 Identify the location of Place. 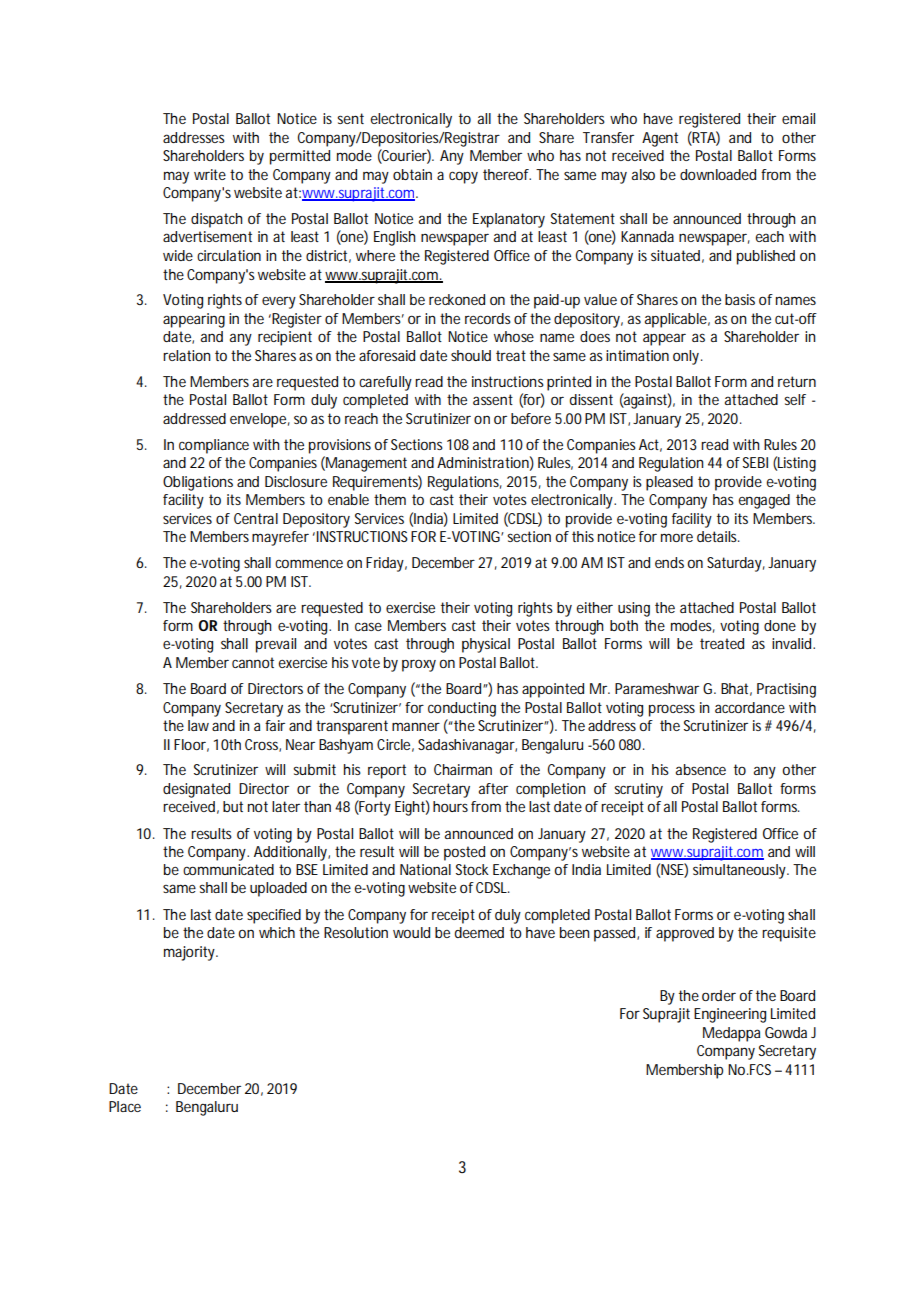
(125, 1106).
